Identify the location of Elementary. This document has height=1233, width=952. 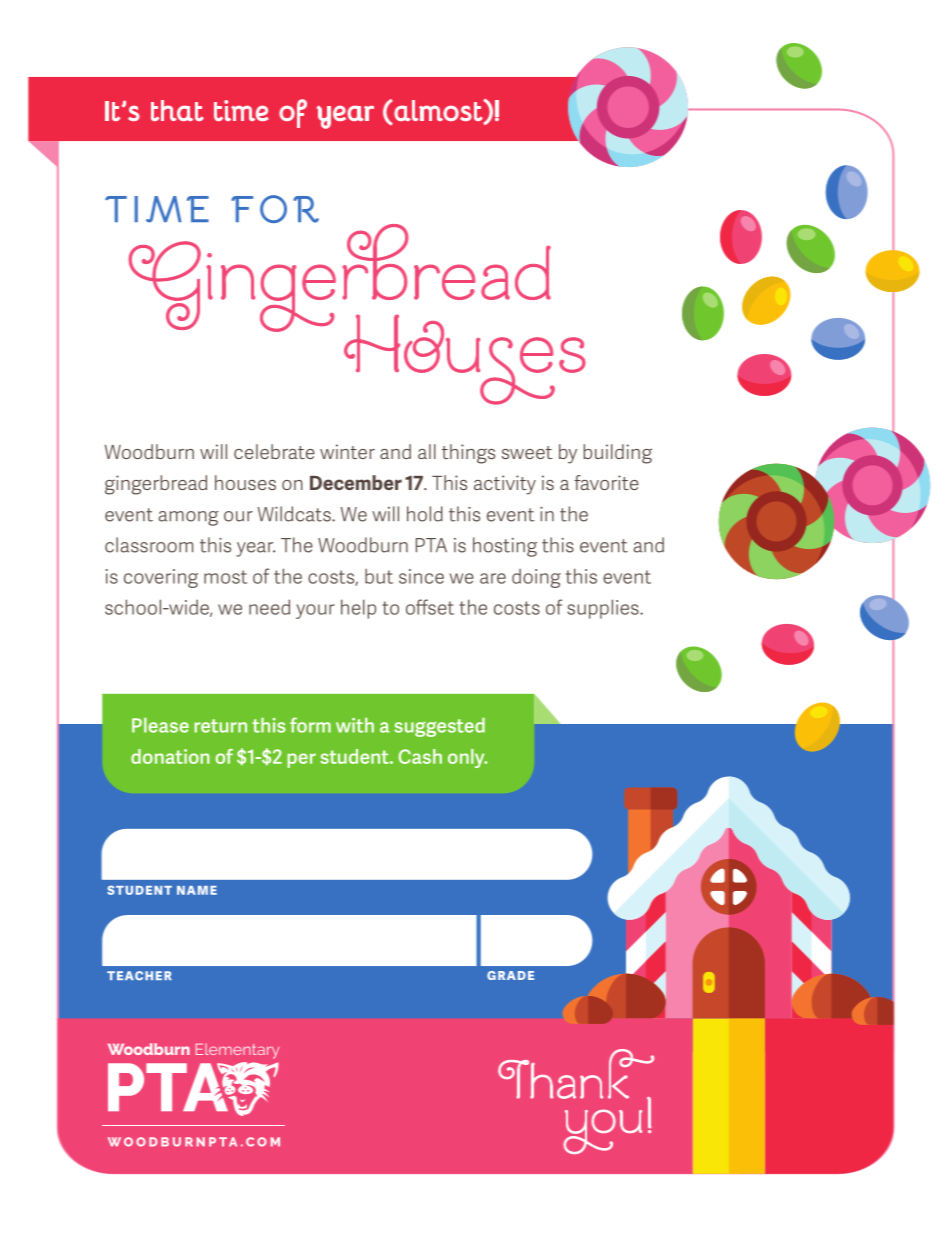
(237, 1051).
